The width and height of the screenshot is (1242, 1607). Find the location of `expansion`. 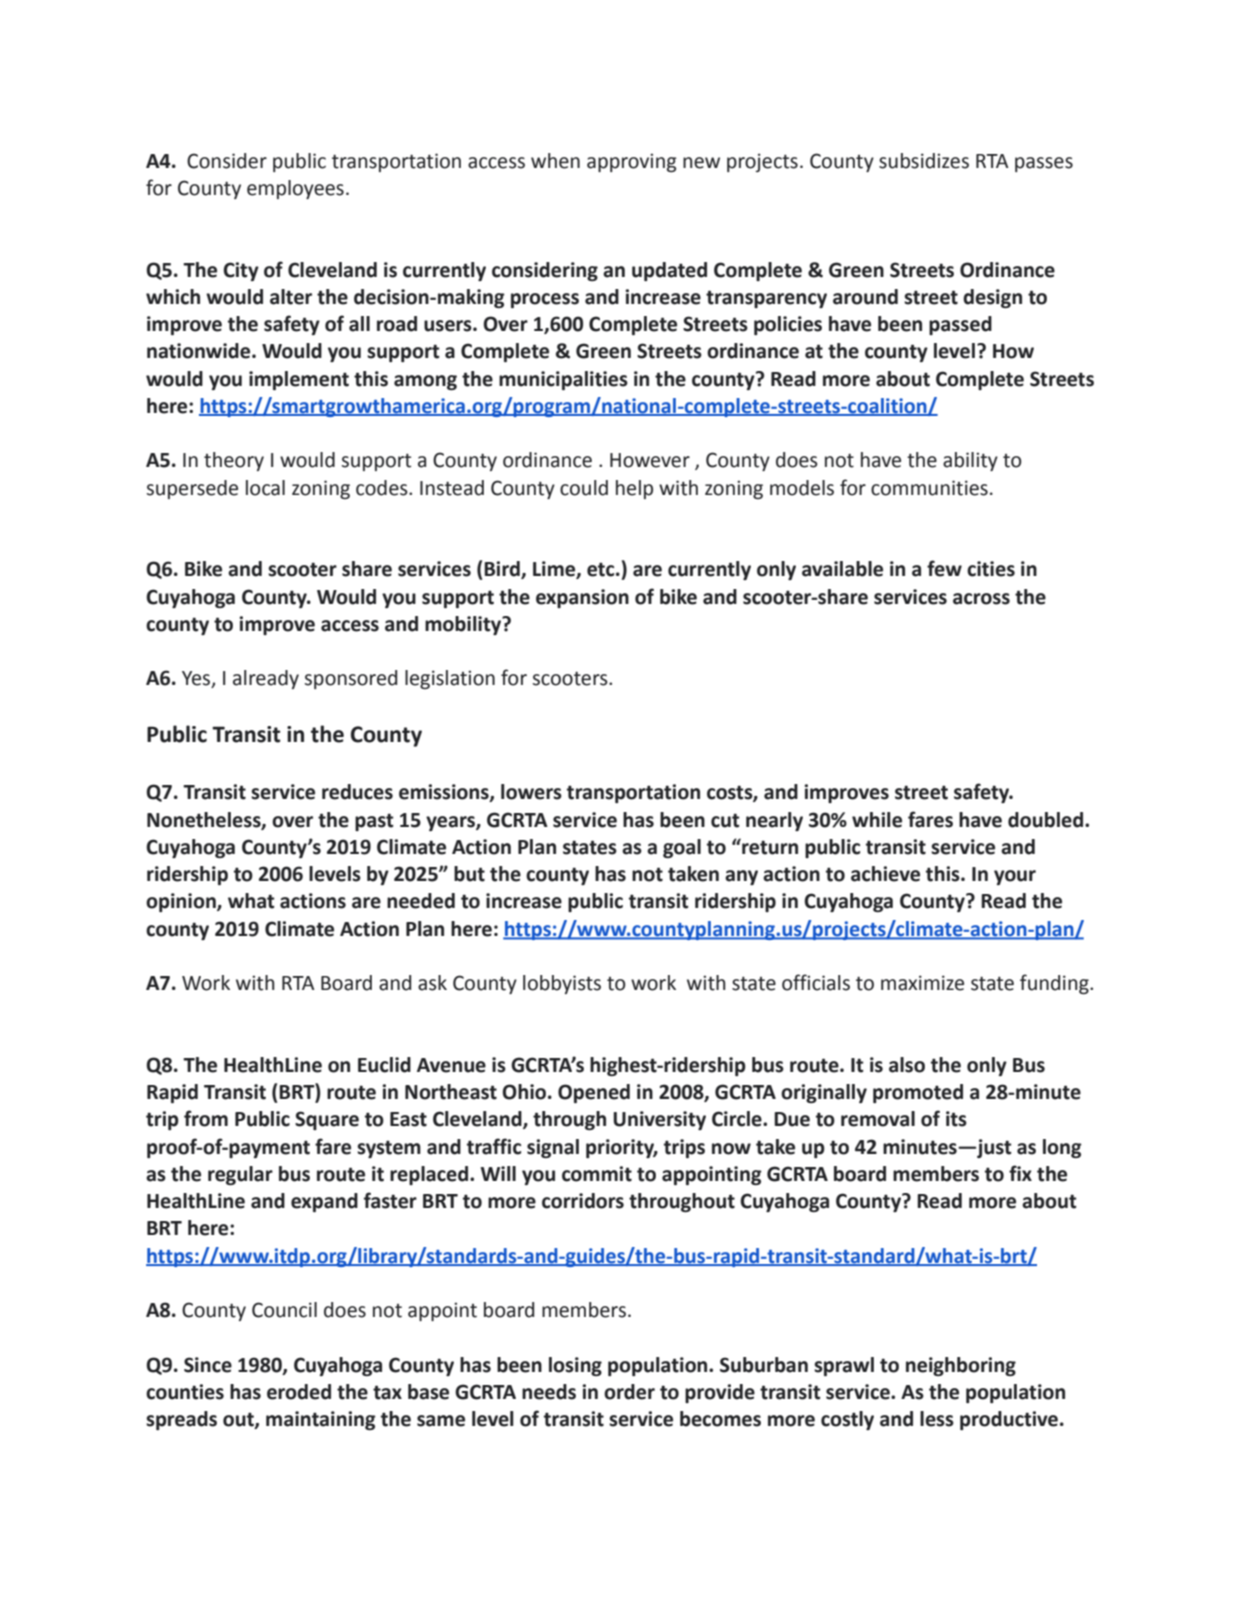

expansion is located at coordinates (582, 598).
